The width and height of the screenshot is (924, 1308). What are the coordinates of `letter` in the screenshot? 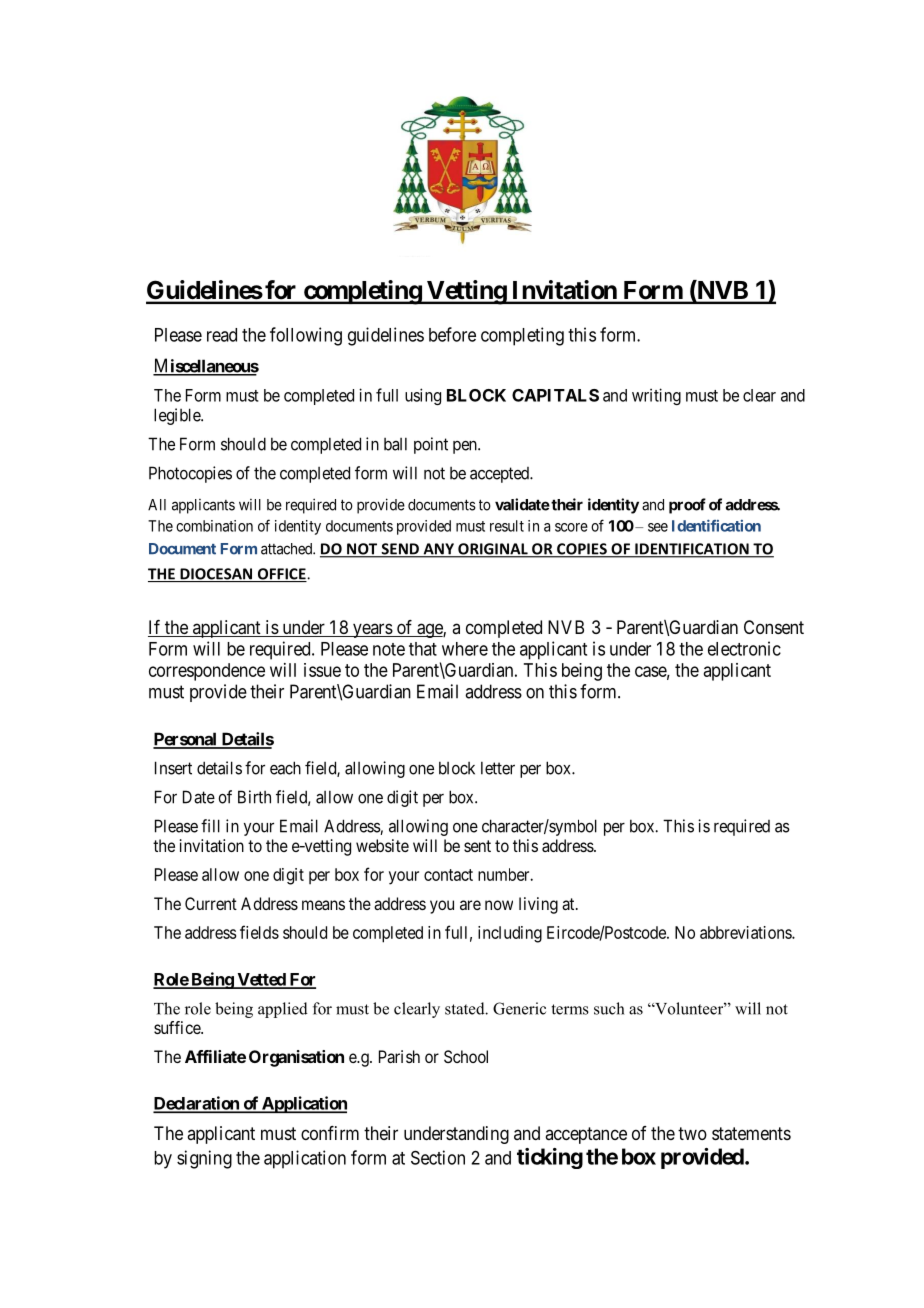 It's located at (498, 768).
